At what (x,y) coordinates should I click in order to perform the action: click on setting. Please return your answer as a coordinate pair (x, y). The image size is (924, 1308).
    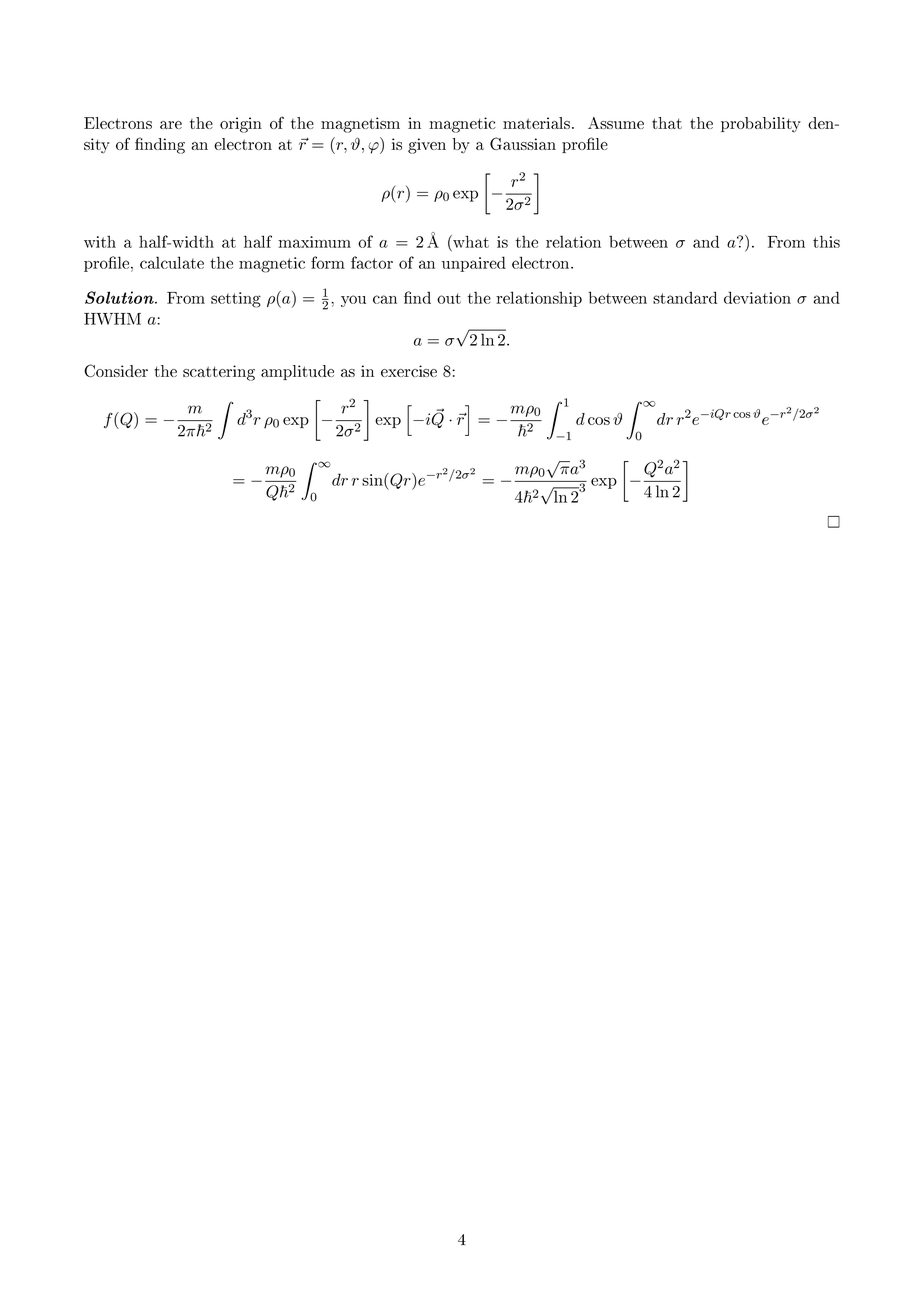
    Looking at the image, I should click on (236, 300).
